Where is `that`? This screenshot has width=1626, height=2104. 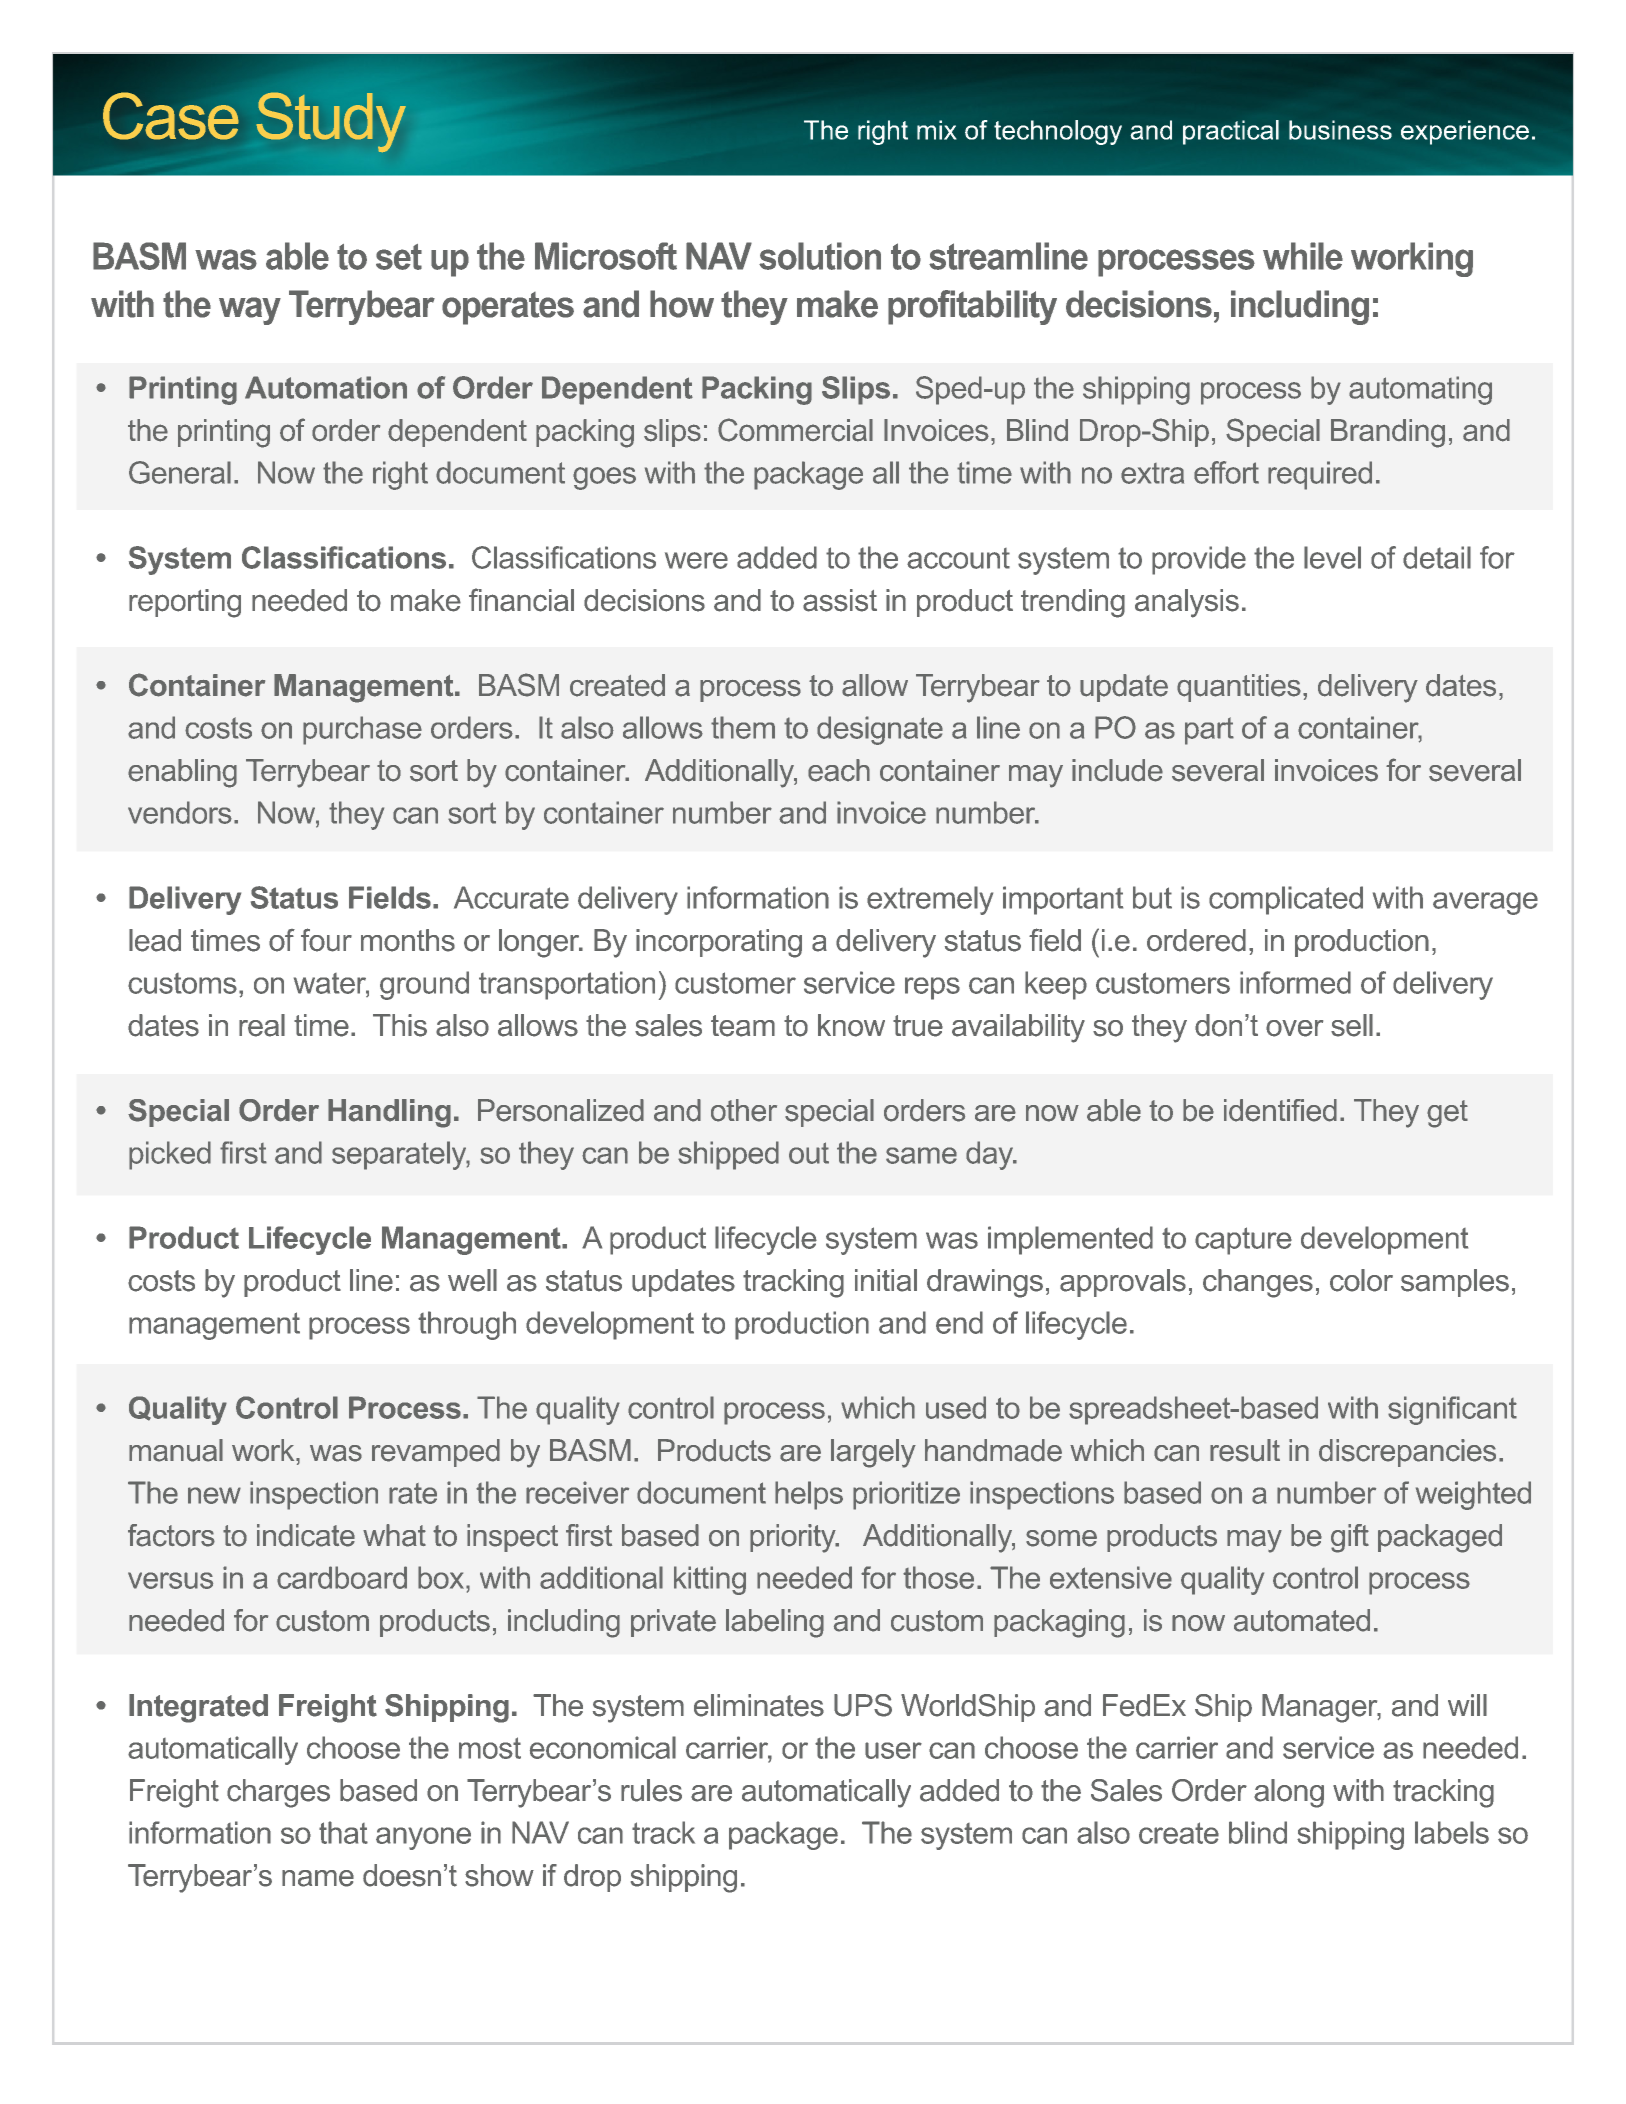
that is located at coordinates (343, 1832).
